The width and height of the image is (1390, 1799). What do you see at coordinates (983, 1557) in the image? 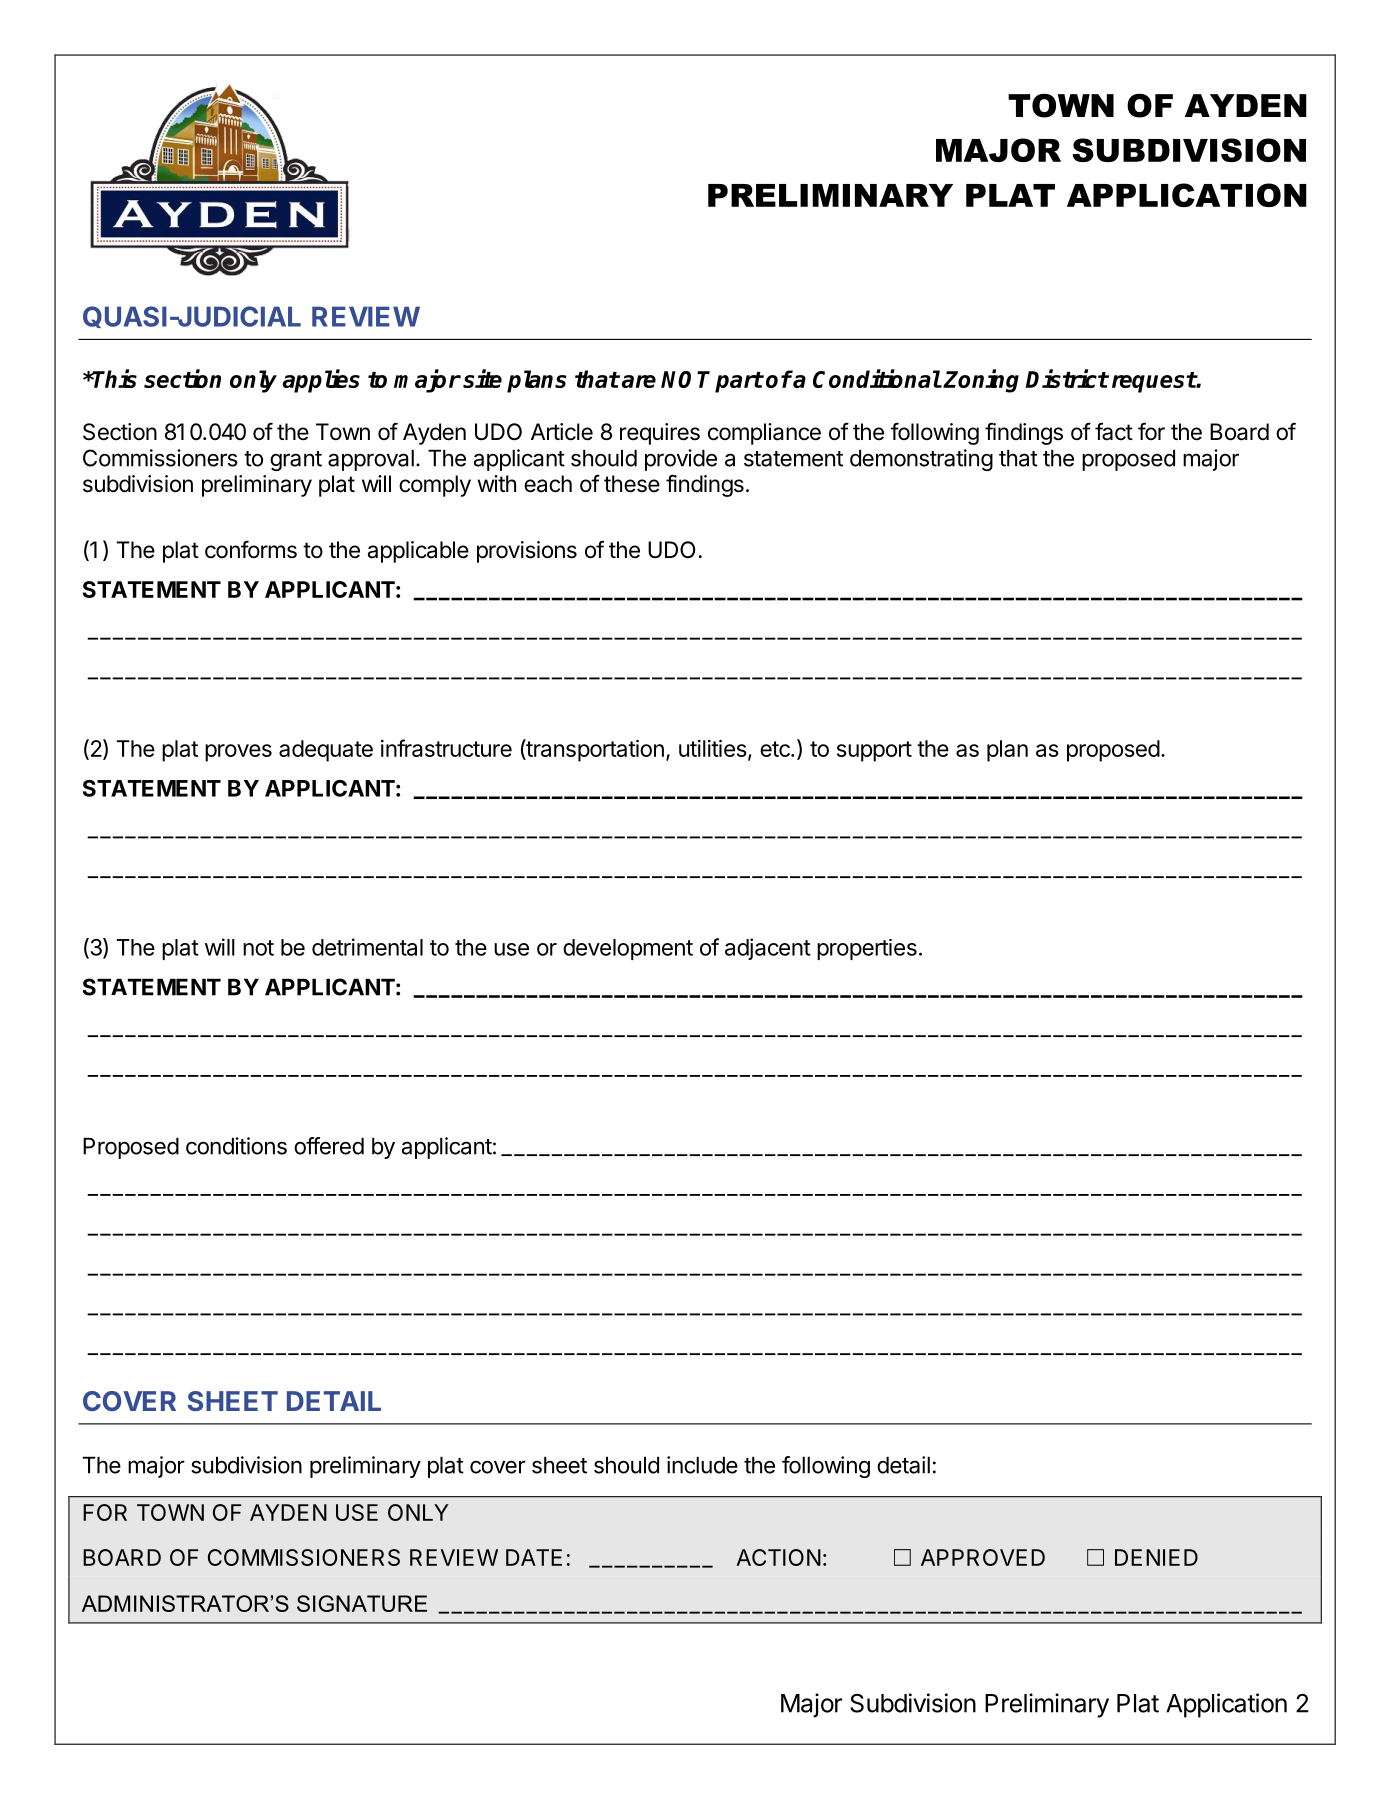
I see `APPROVED` at bounding box center [983, 1557].
